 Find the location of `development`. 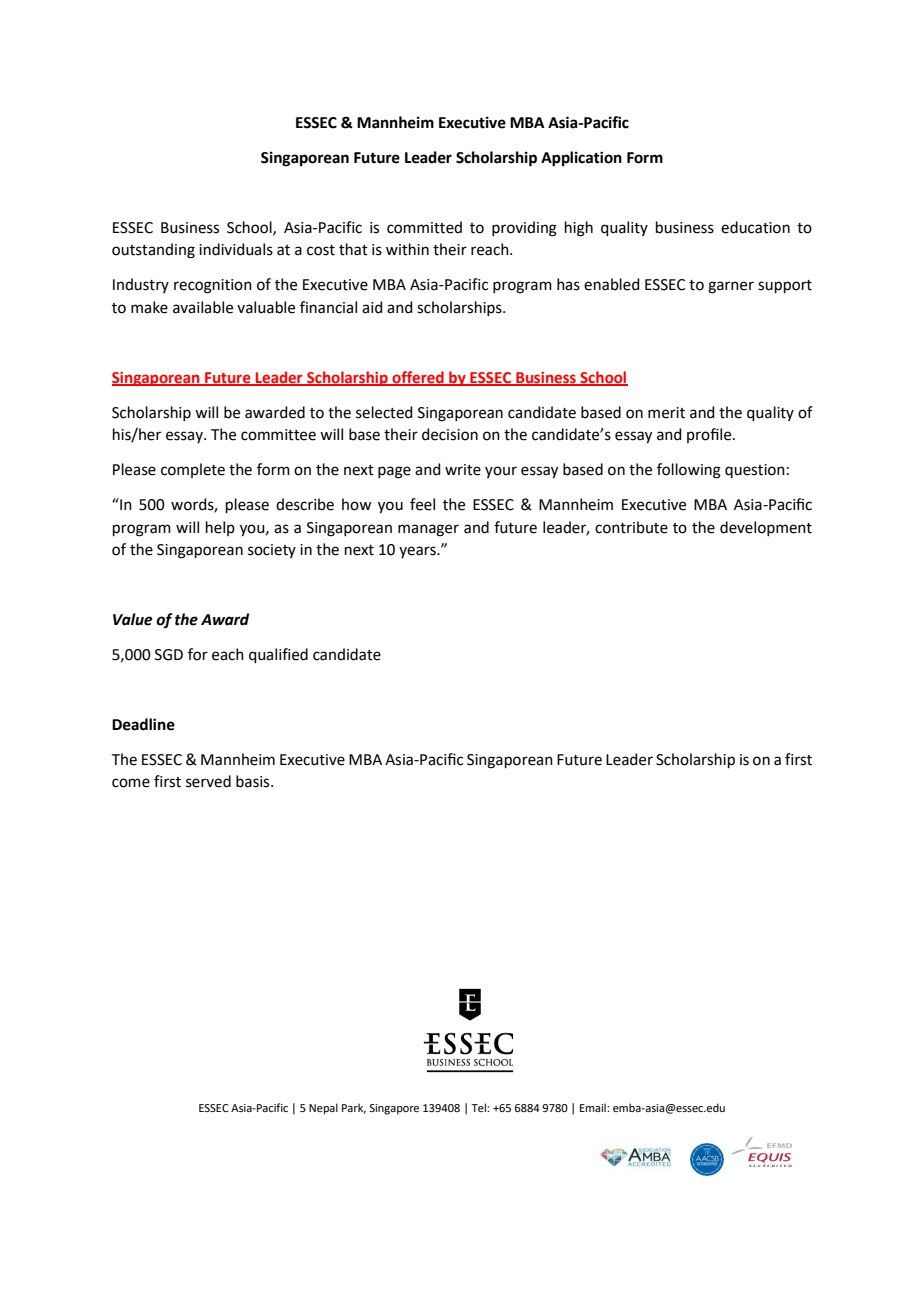

development is located at coordinates (766, 528).
